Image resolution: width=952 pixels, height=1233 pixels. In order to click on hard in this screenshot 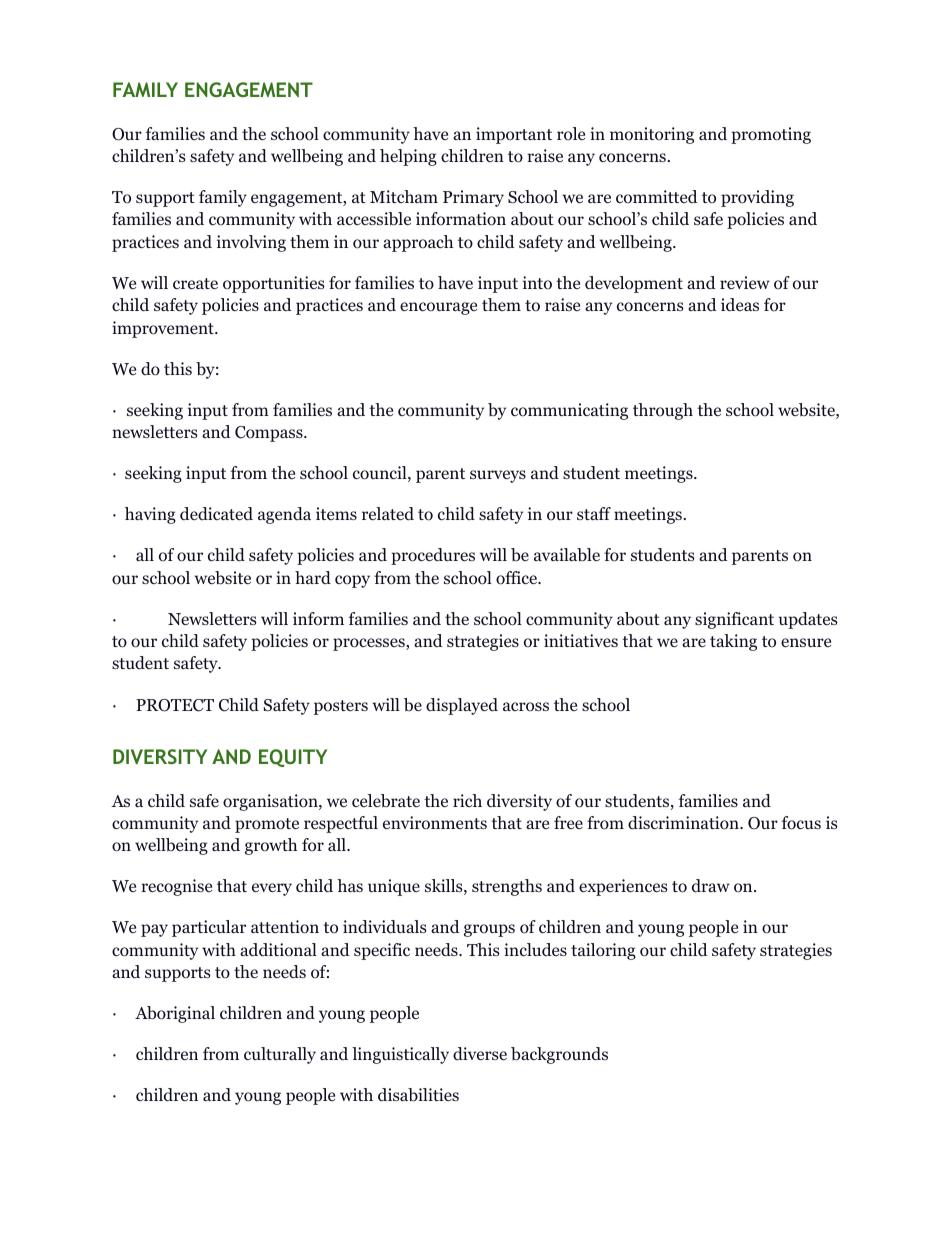, I will do `click(313, 577)`.
